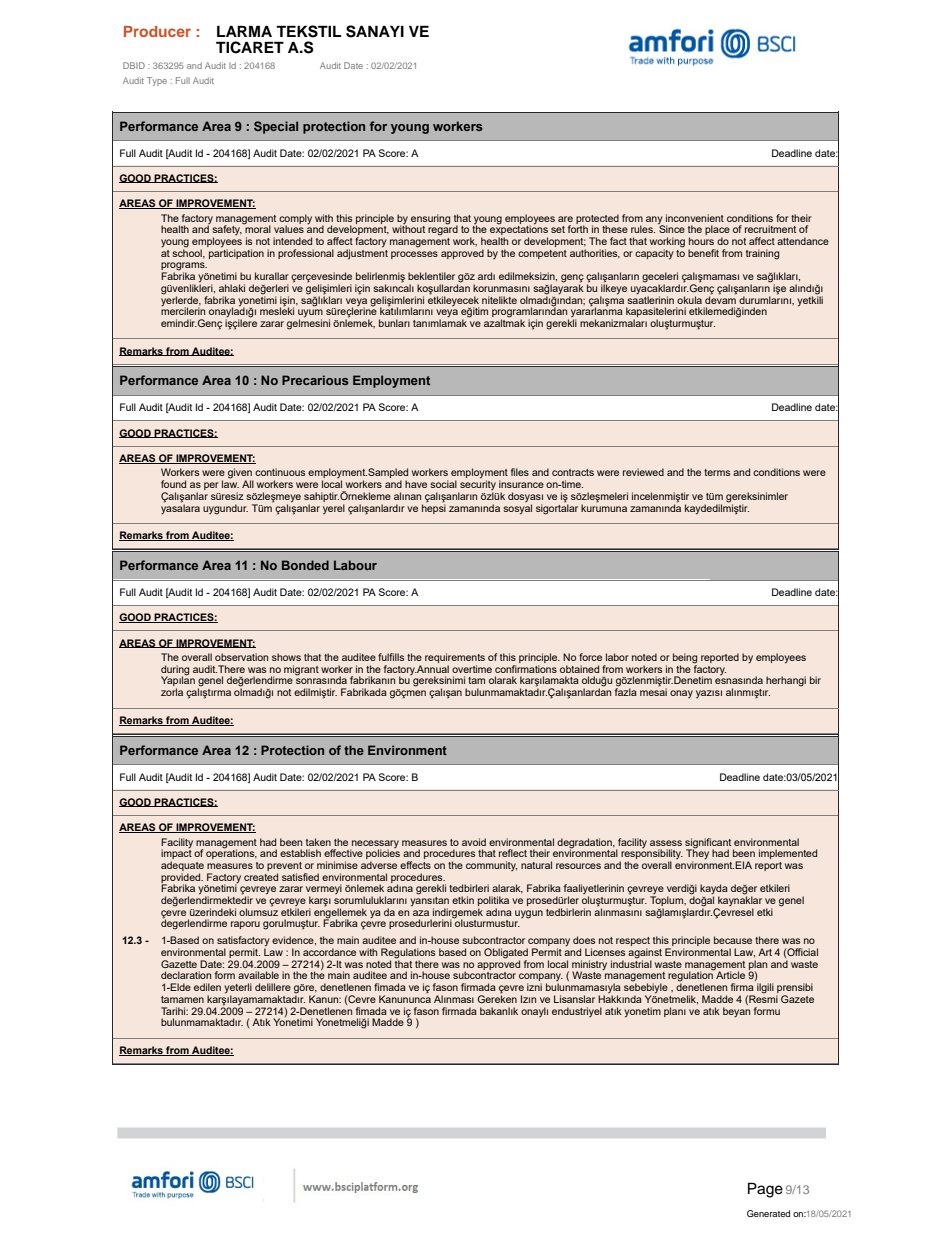 The width and height of the image is (952, 1233). I want to click on observation, so click(241, 657).
